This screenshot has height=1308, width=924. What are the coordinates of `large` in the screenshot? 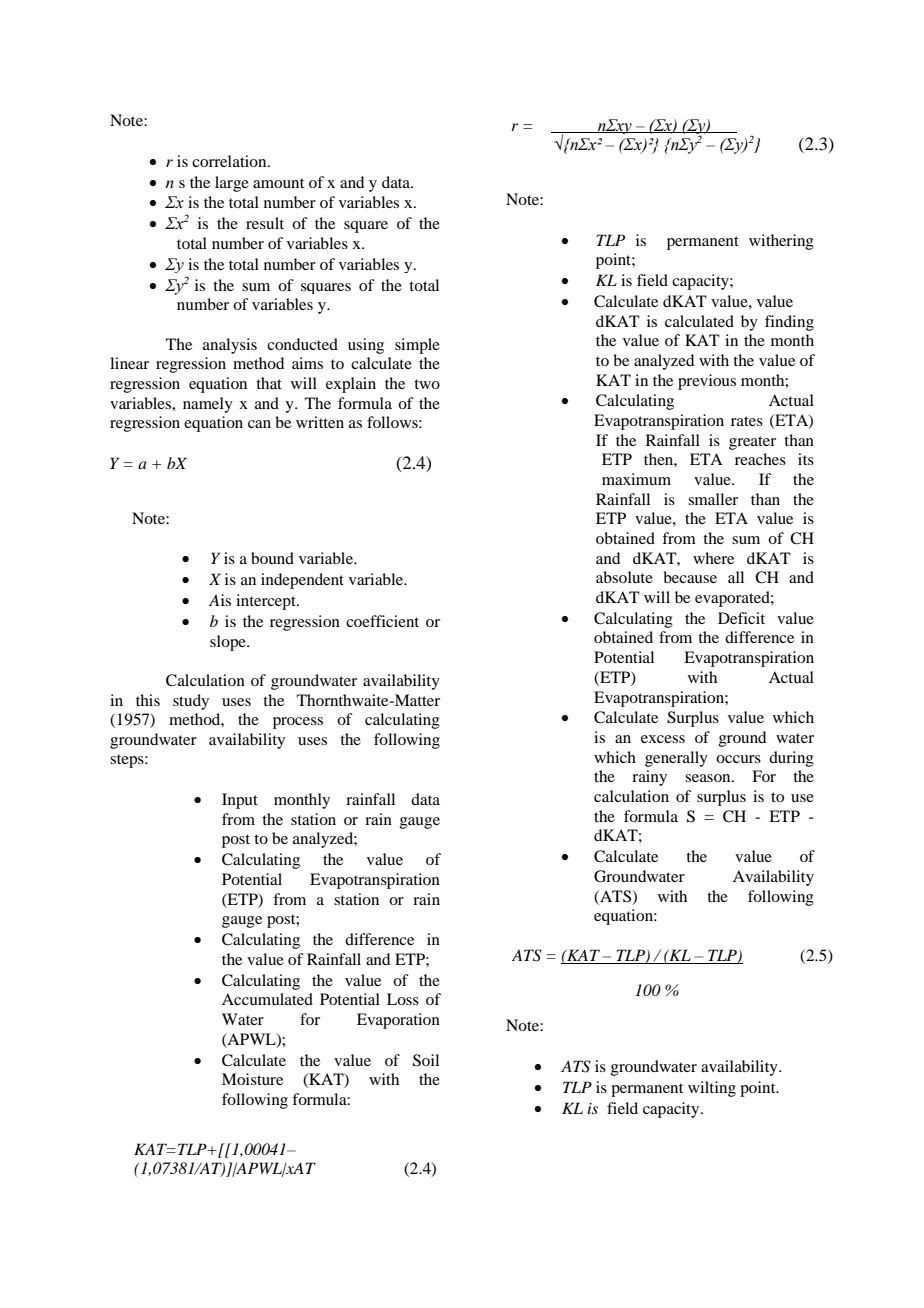 It's located at (232, 184).
